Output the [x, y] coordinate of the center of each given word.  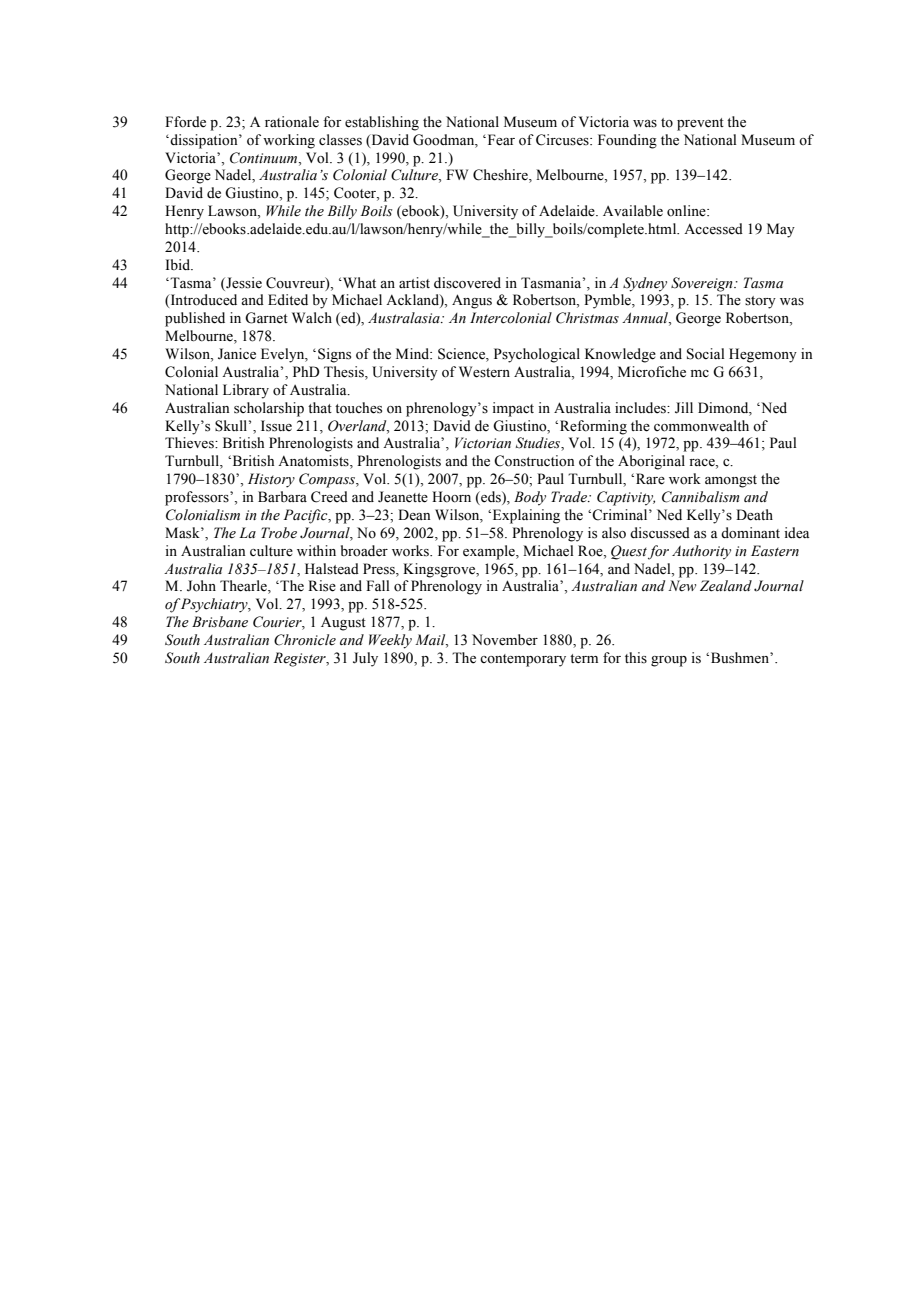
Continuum [265, 158]
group [669, 661]
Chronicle [305, 640]
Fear [500, 140]
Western [484, 372]
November [505, 640]
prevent [700, 124]
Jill [684, 408]
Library [246, 391]
